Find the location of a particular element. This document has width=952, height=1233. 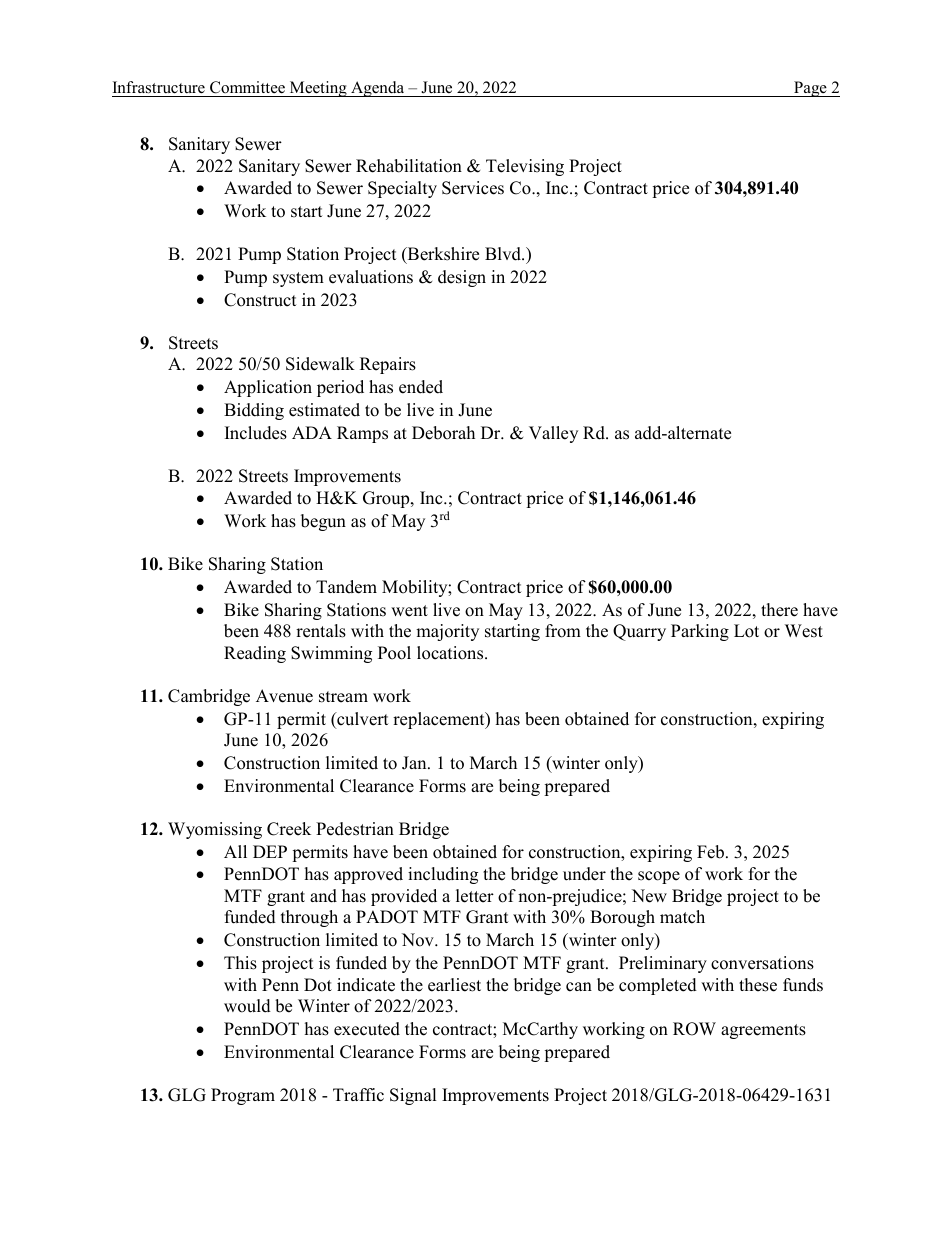

replacement is located at coordinates (440, 720).
